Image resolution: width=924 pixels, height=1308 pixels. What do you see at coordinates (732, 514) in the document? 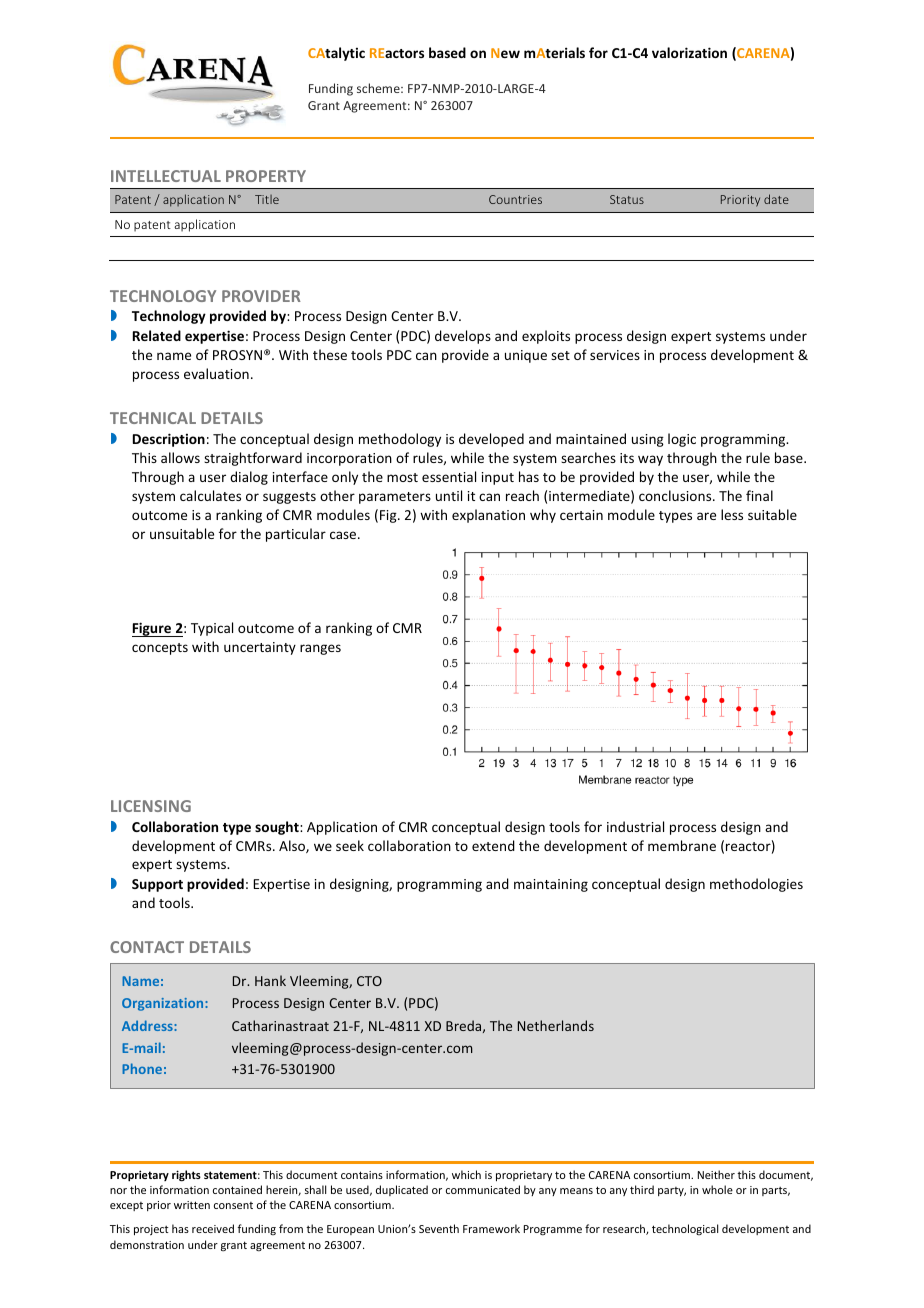
I see `less` at bounding box center [732, 514].
